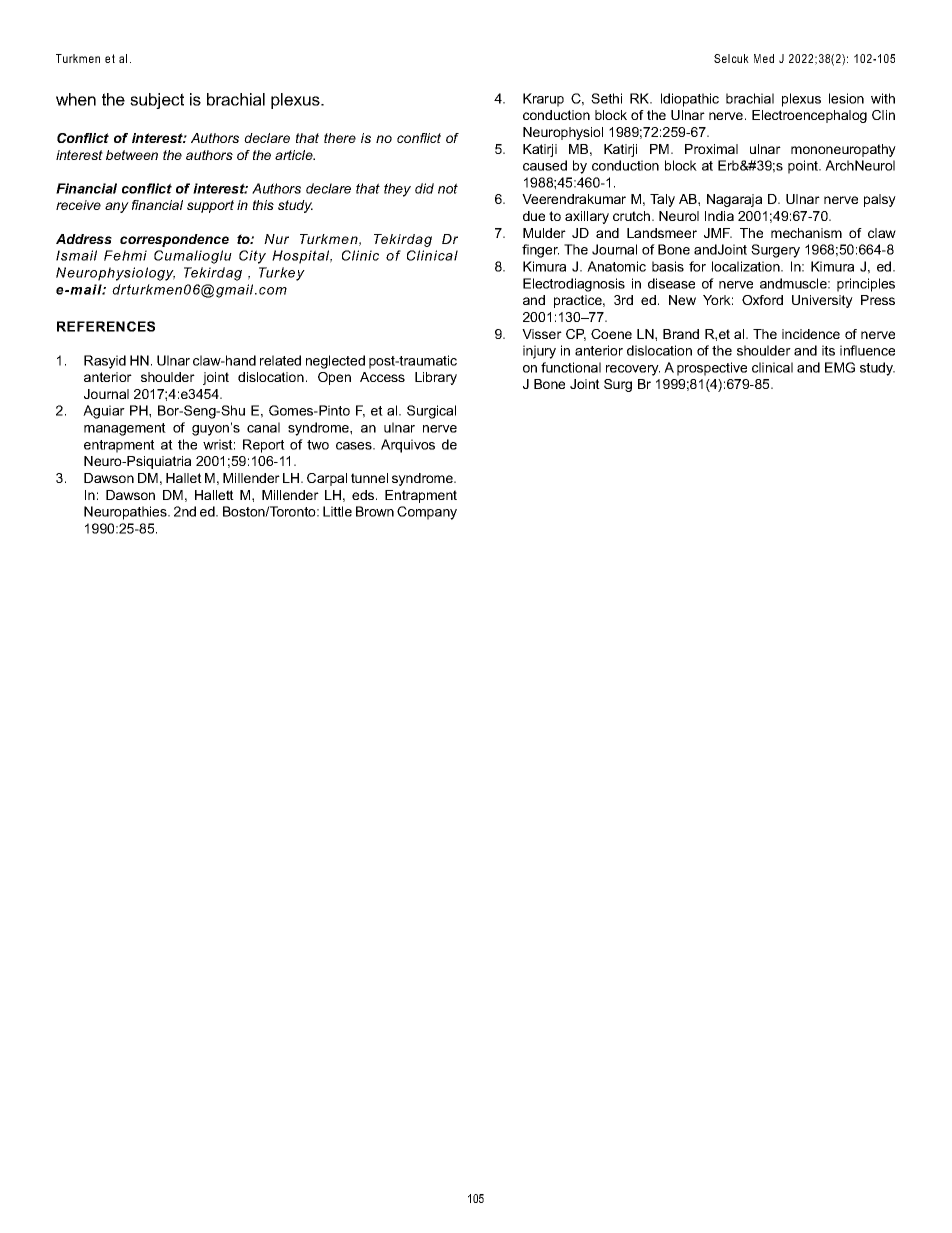 The image size is (952, 1233). What do you see at coordinates (840, 367) in the screenshot?
I see `EMG` at bounding box center [840, 367].
